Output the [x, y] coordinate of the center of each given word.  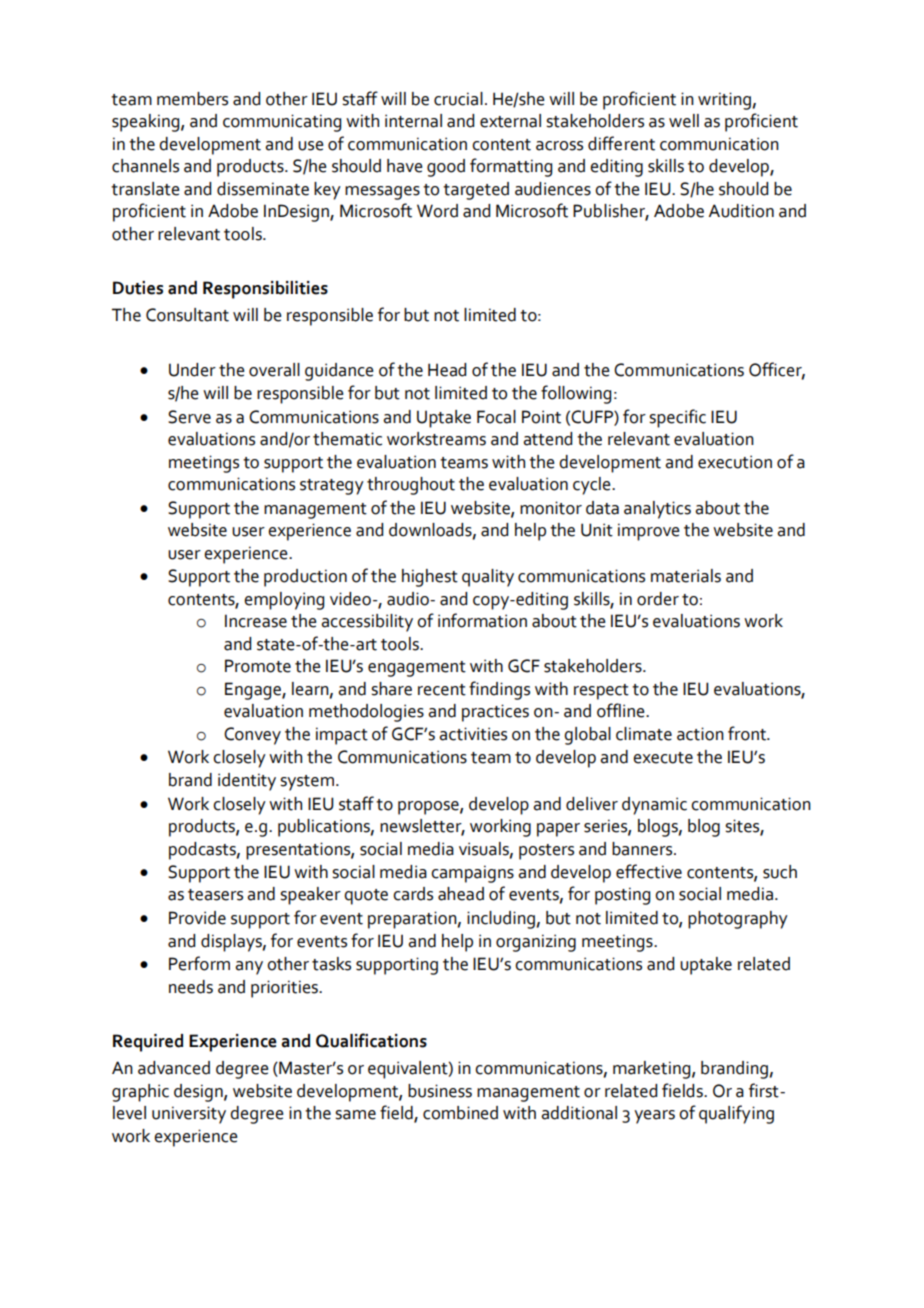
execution [735, 462]
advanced [174, 1068]
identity [247, 782]
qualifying [736, 1114]
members [192, 99]
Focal [496, 417]
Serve [189, 417]
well [684, 121]
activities [473, 734]
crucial [458, 99]
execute [663, 758]
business [440, 1091]
